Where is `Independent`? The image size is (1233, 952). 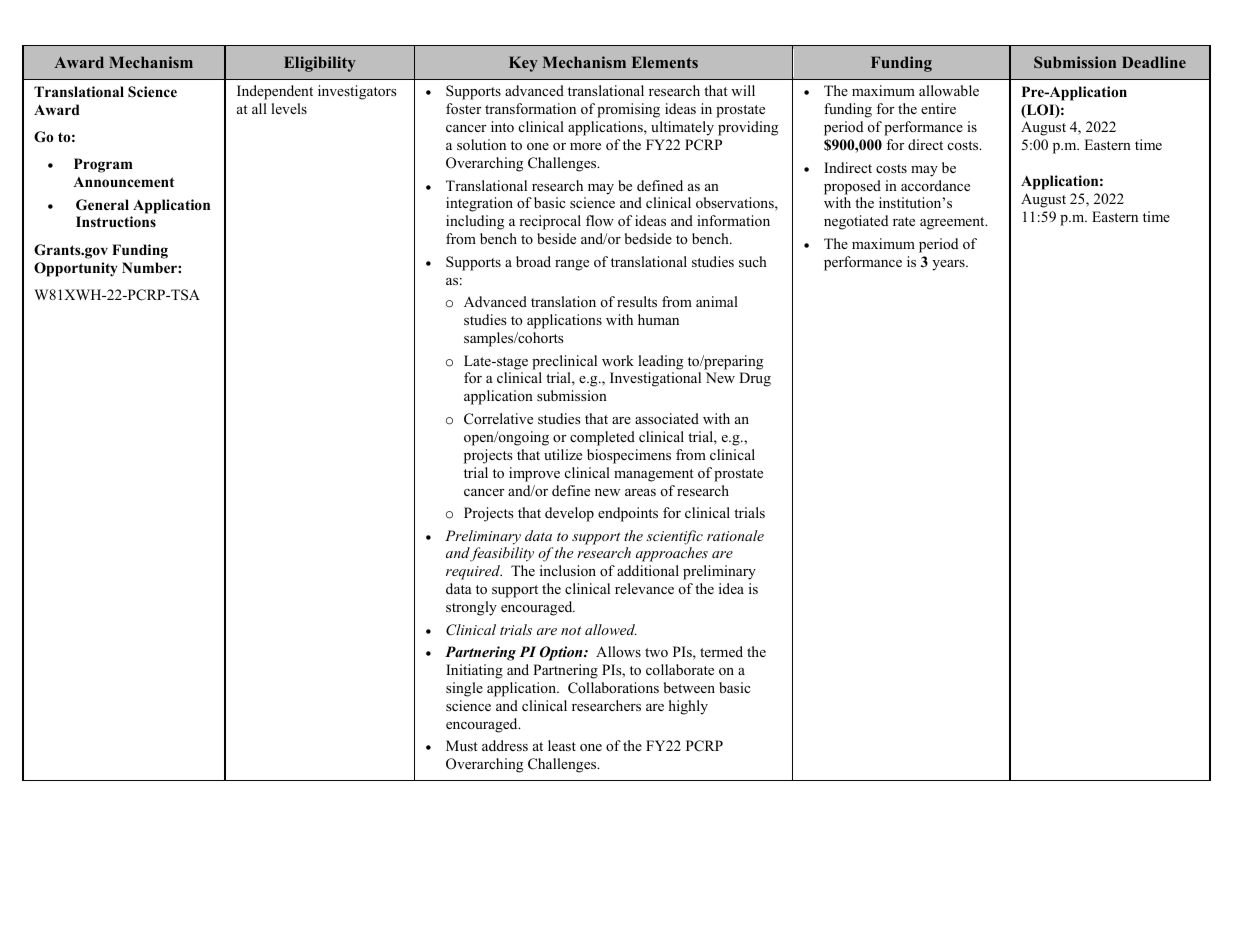
Independent is located at coordinates (275, 92).
